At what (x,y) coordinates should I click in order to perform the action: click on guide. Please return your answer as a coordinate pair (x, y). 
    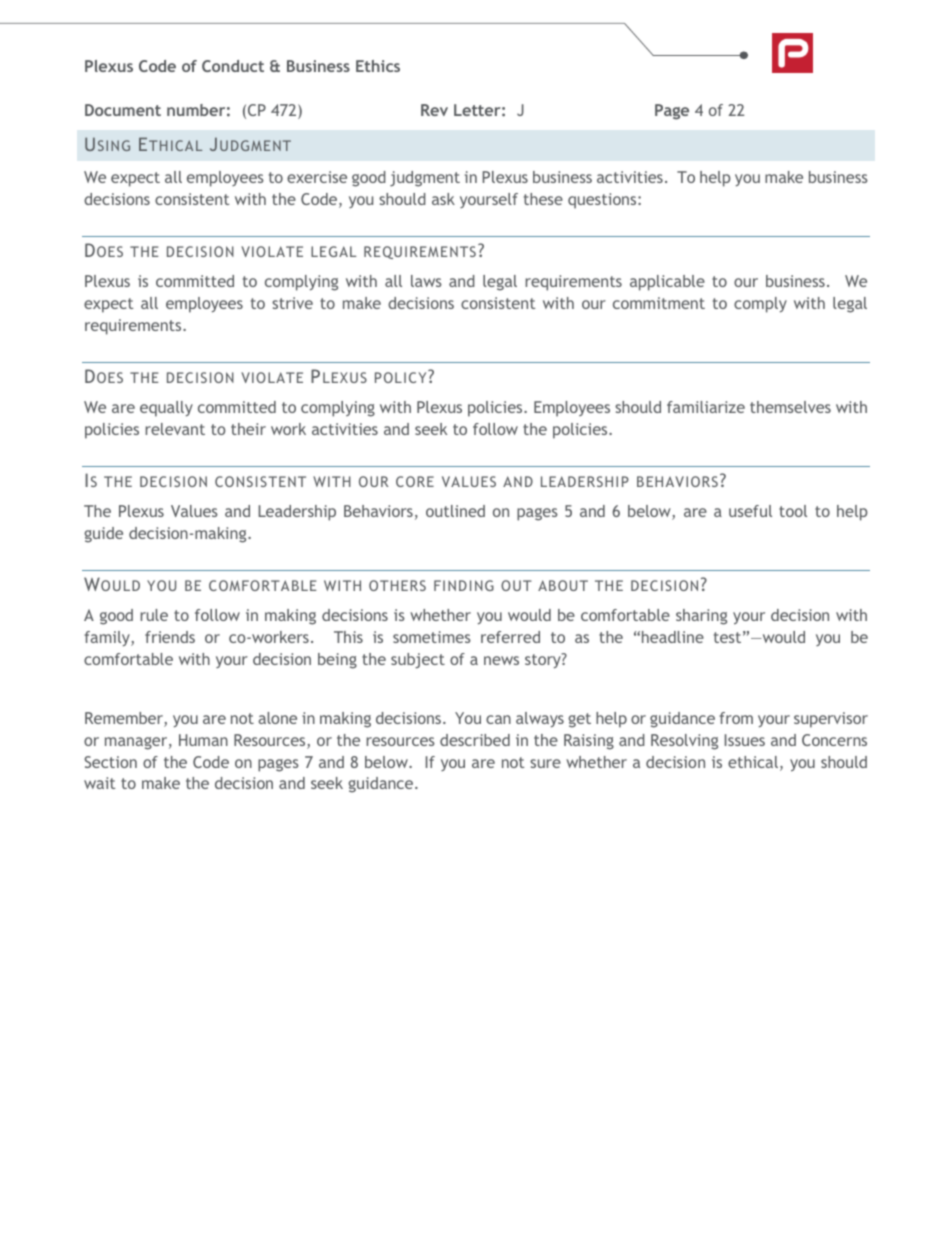
    Looking at the image, I should click on (103, 535).
